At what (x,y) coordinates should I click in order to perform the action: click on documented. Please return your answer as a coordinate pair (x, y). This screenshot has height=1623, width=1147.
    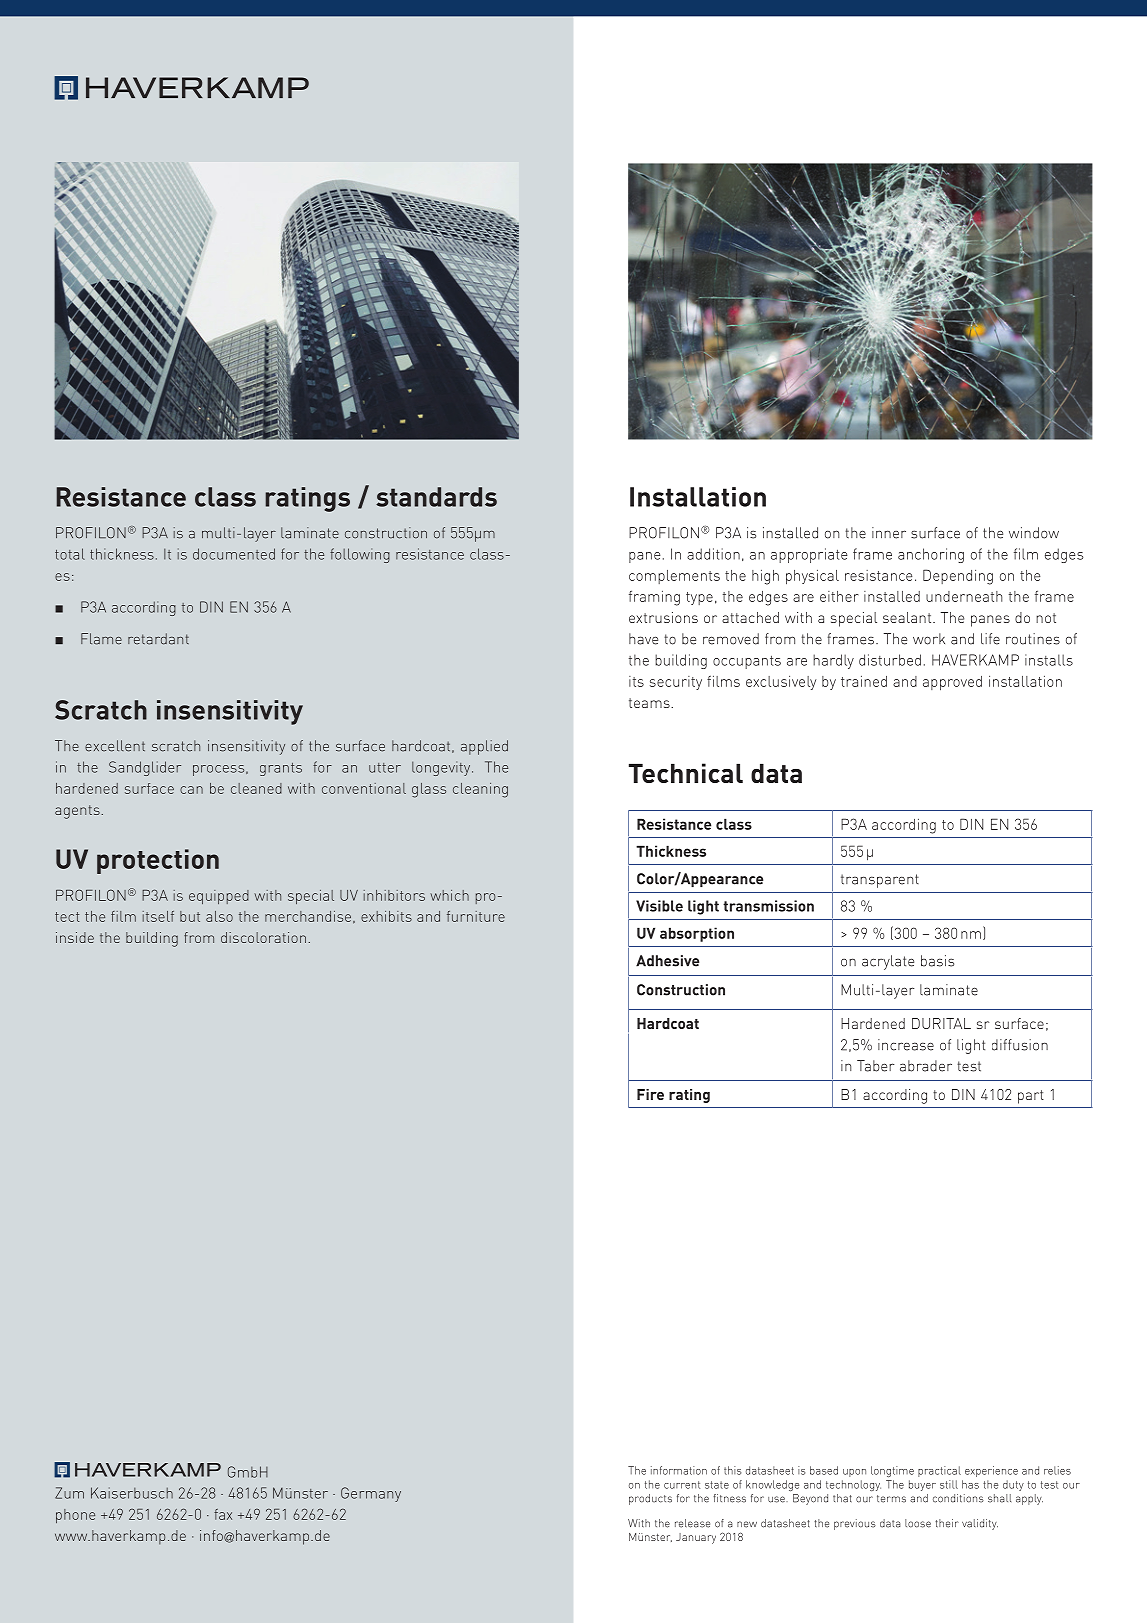
    Looking at the image, I should click on (234, 554).
